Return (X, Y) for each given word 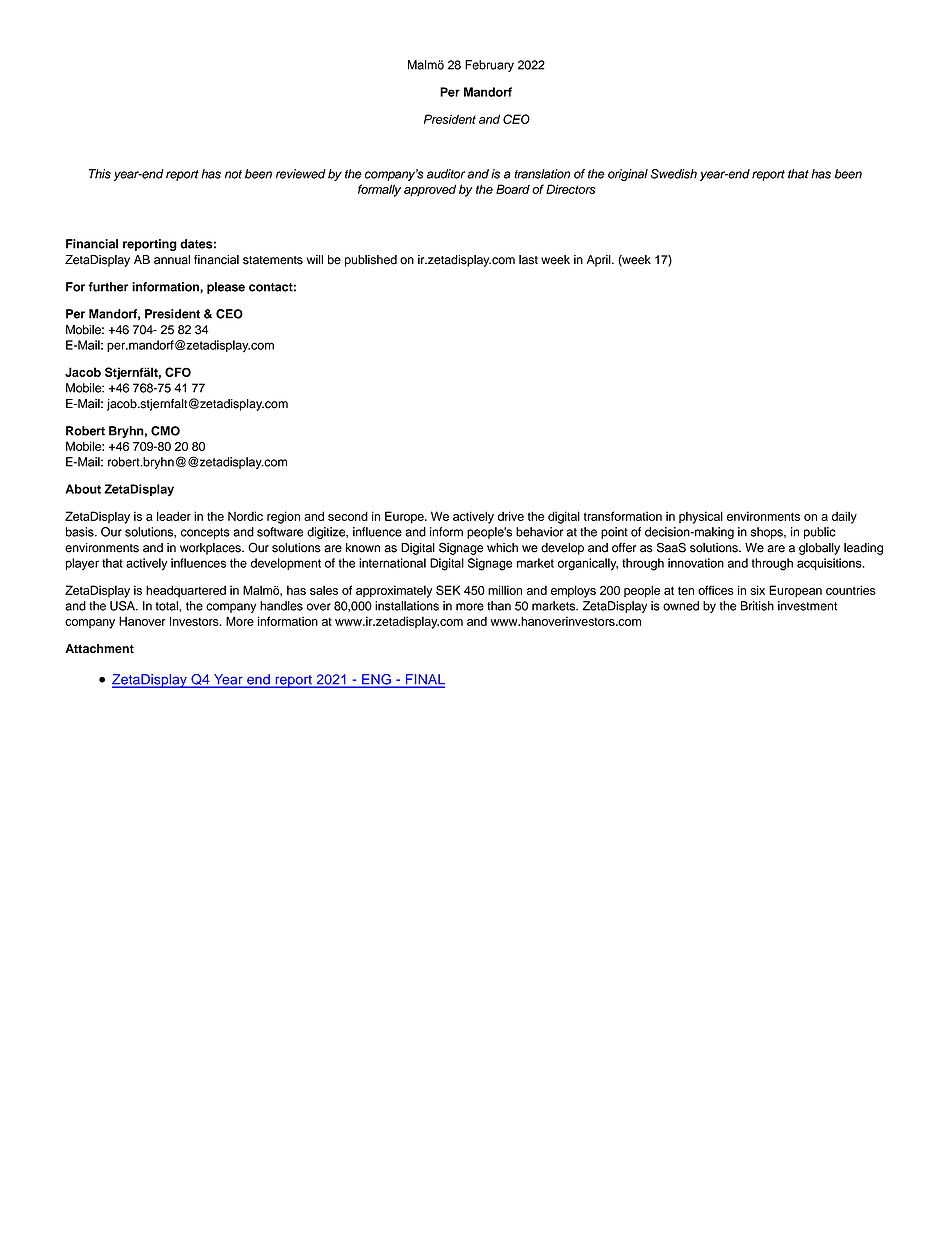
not (233, 174)
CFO (178, 372)
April (600, 261)
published (371, 261)
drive (511, 516)
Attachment (99, 649)
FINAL (424, 680)
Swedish (674, 174)
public (820, 533)
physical (701, 517)
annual (172, 260)
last (528, 260)
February (489, 66)
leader (174, 516)
